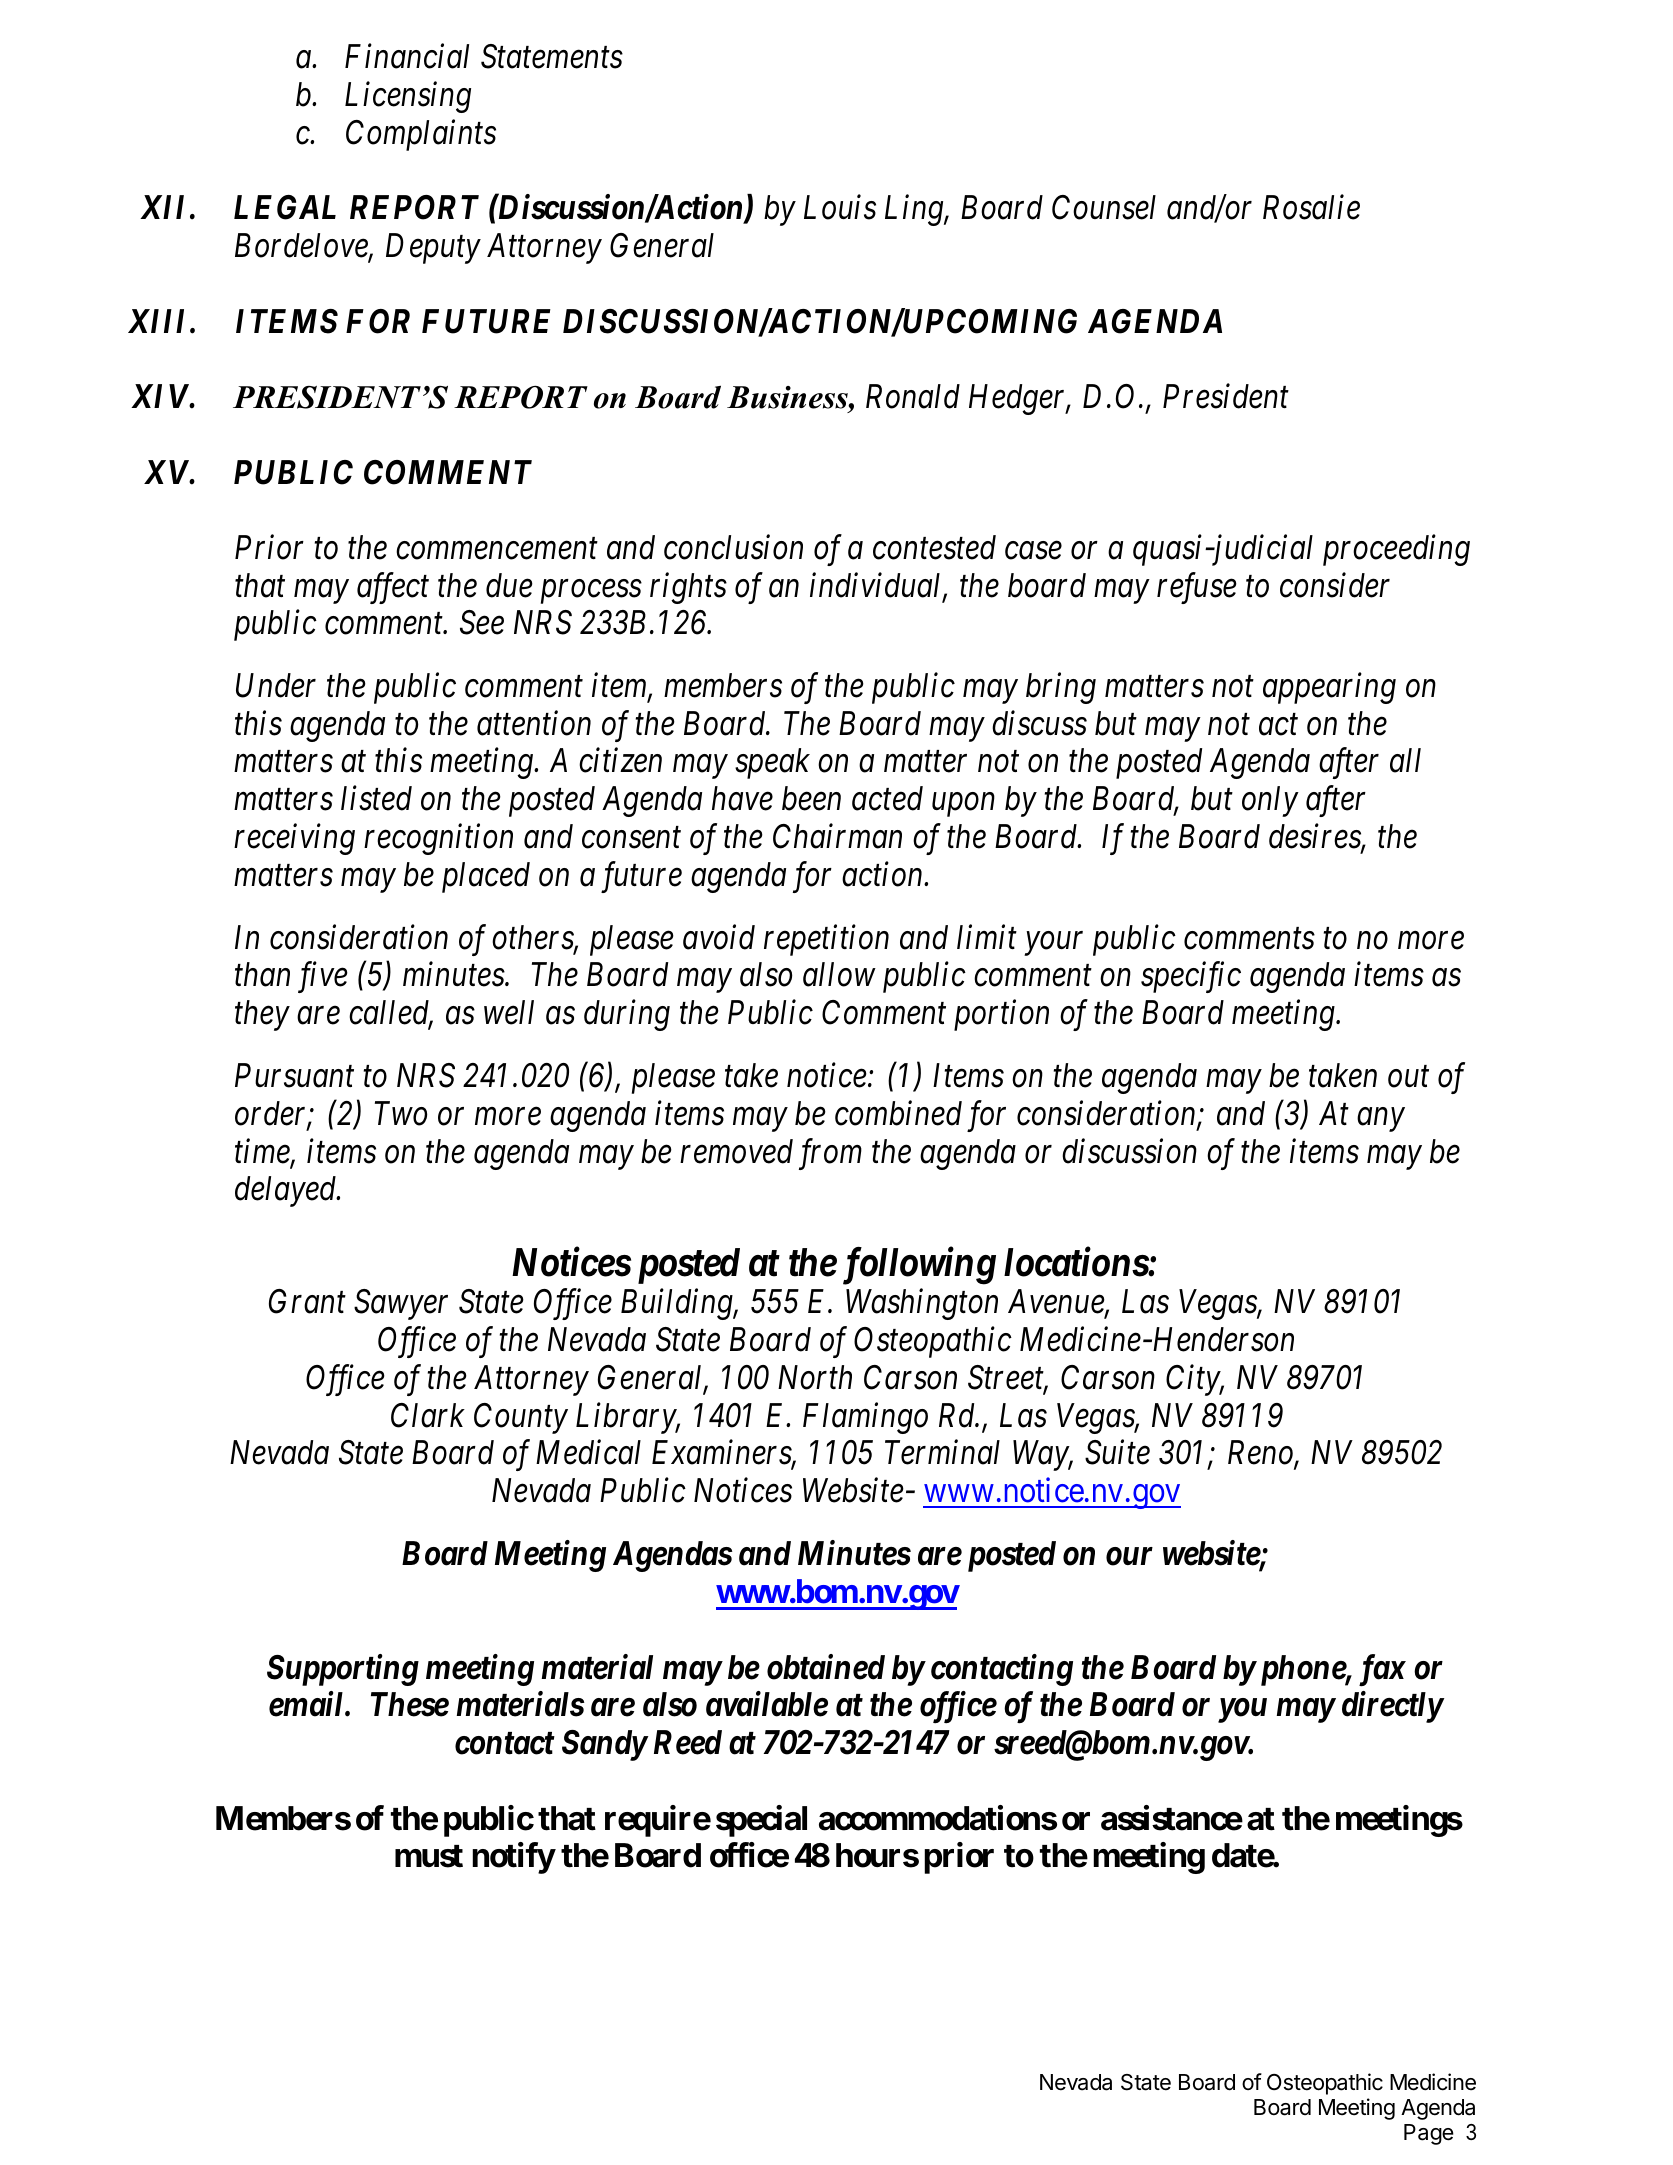 The width and height of the image is (1673, 2165). What do you see at coordinates (408, 98) in the image?
I see `Licensing` at bounding box center [408, 98].
